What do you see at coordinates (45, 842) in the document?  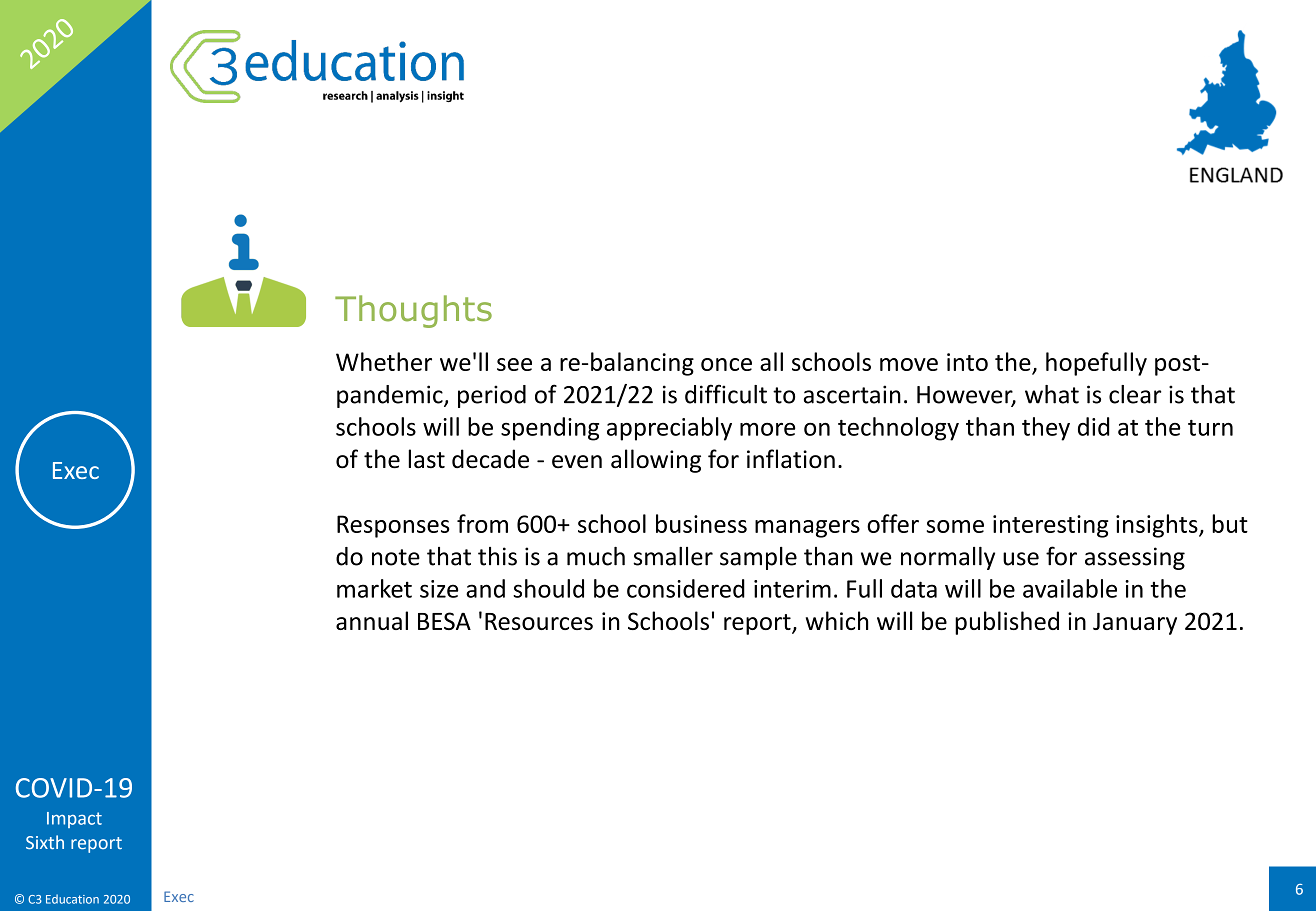 I see `Sixth` at bounding box center [45, 842].
